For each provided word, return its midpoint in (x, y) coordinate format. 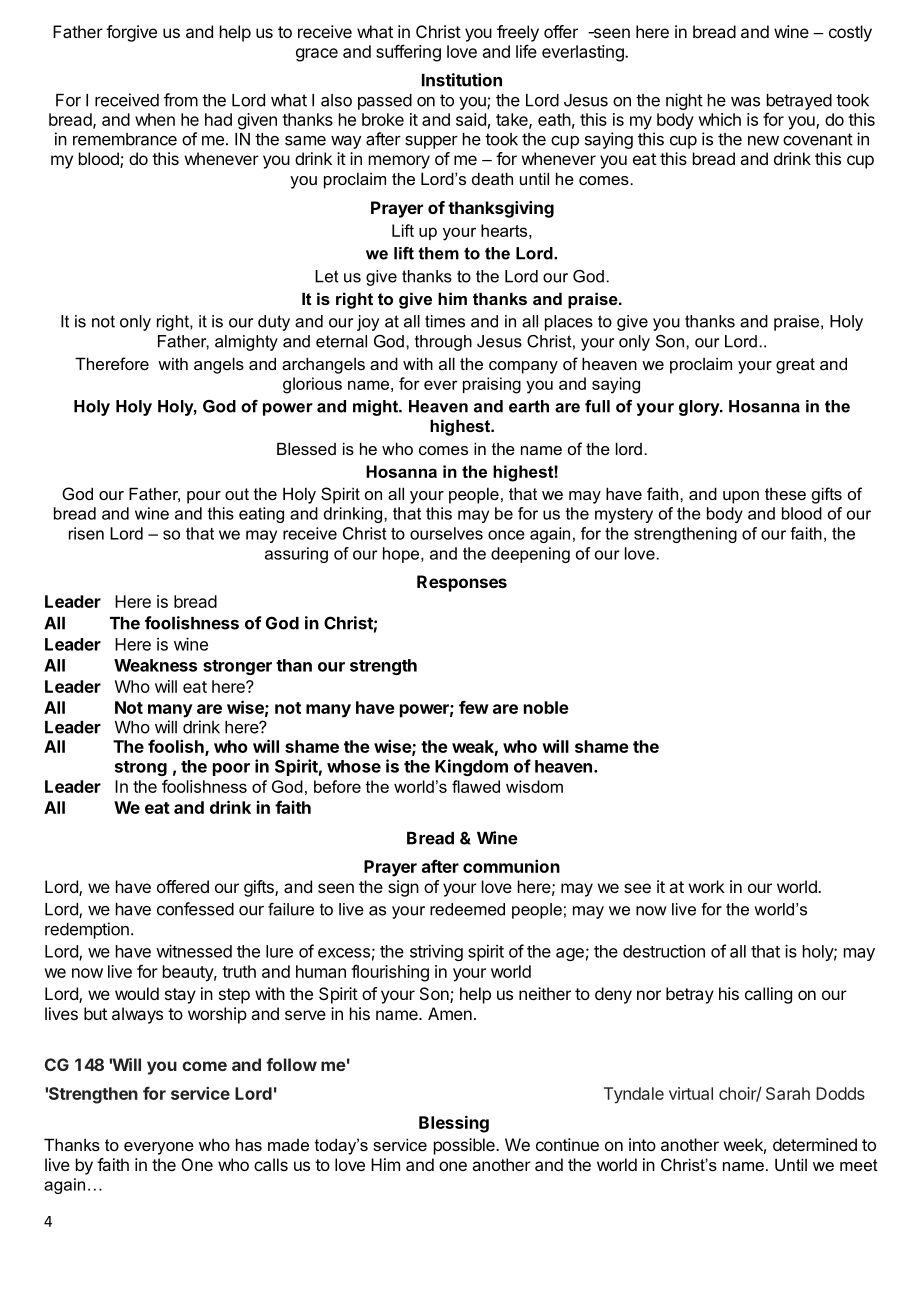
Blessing (454, 1124)
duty (274, 323)
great (795, 366)
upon (741, 497)
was (745, 102)
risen (86, 533)
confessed (195, 909)
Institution (462, 80)
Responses (462, 583)
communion (511, 866)
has (249, 1144)
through (443, 343)
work (707, 886)
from (181, 100)
